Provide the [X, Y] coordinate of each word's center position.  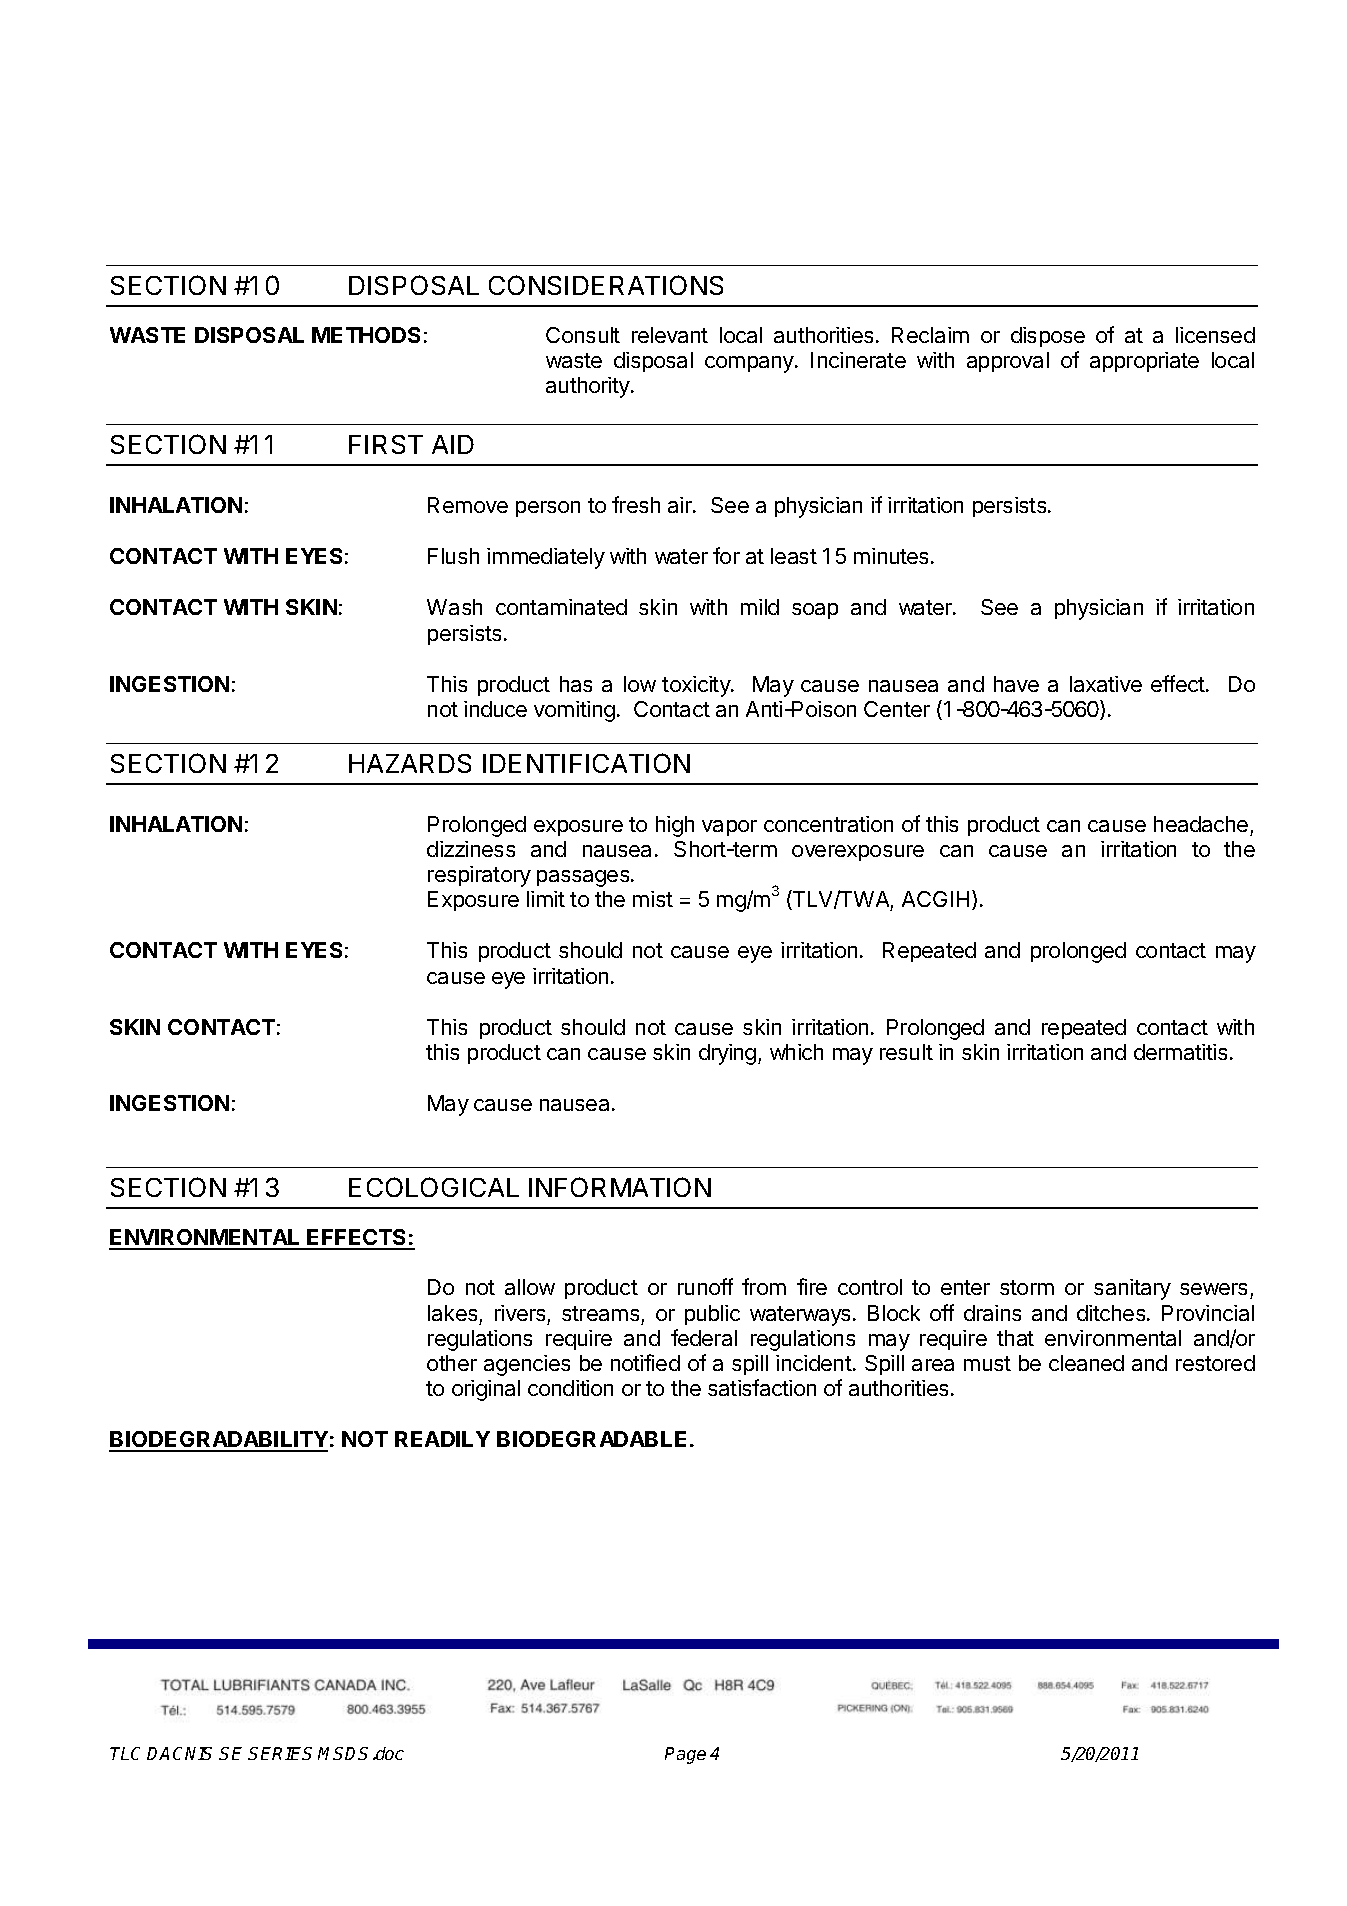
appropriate [1144, 362]
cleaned [1086, 1363]
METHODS [366, 335]
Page [685, 1755]
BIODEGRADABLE [591, 1439]
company [750, 364]
